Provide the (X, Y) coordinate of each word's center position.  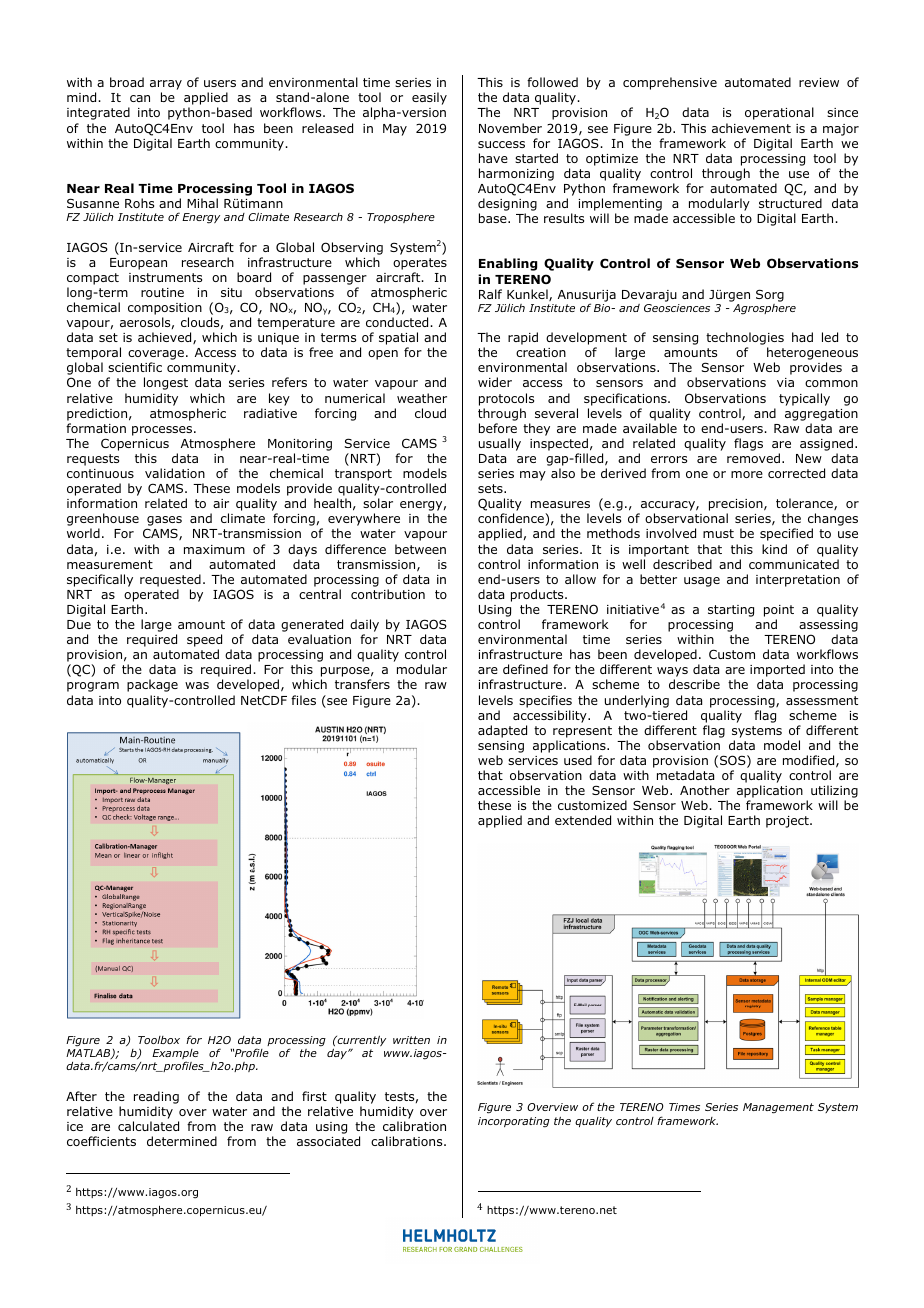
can (140, 98)
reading (156, 1097)
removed (753, 458)
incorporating (514, 1122)
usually (500, 444)
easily (429, 98)
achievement (751, 128)
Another (705, 790)
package (152, 685)
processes (163, 431)
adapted (502, 731)
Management (778, 1108)
